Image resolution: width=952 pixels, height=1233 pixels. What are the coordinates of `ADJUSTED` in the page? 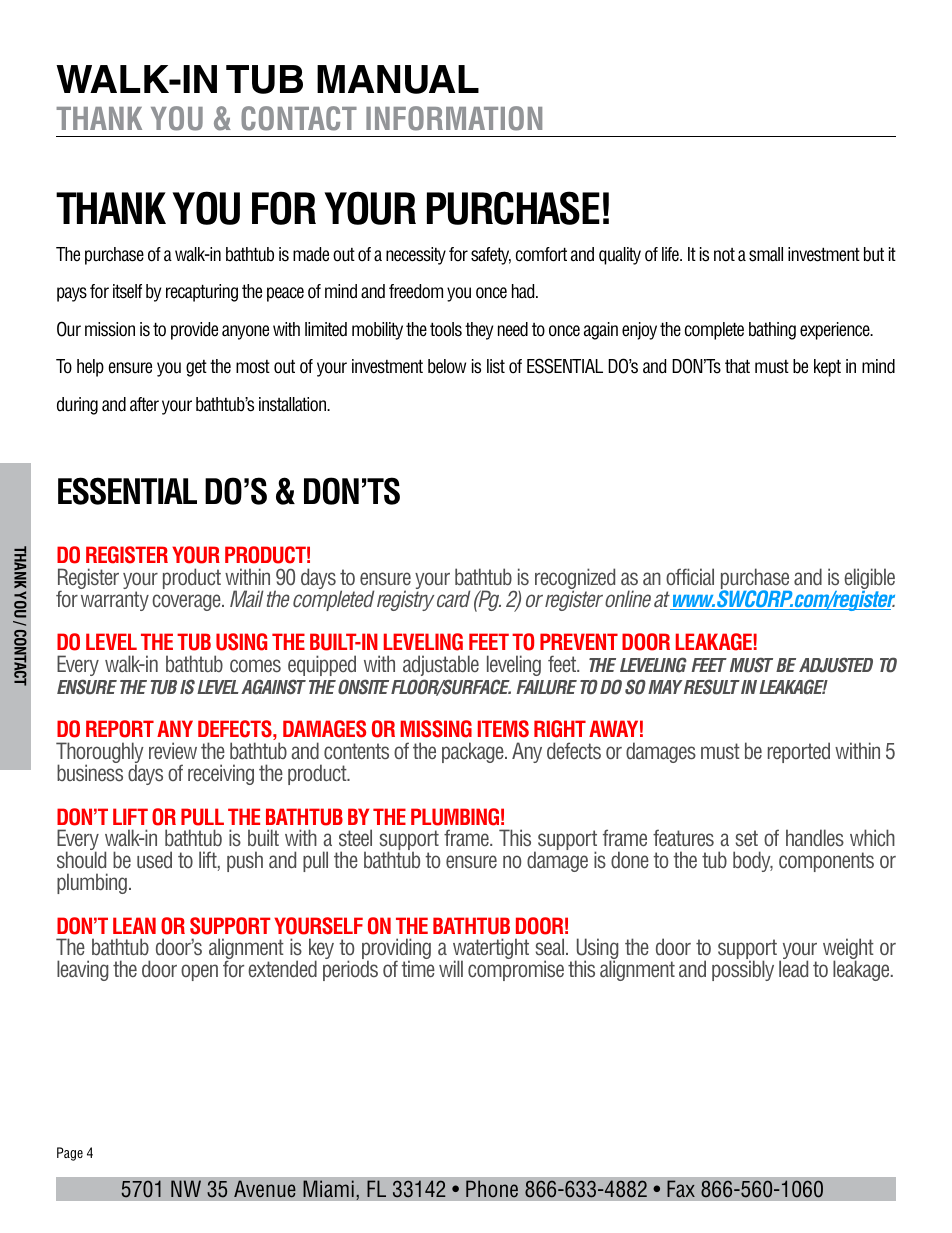 It's located at (836, 665).
